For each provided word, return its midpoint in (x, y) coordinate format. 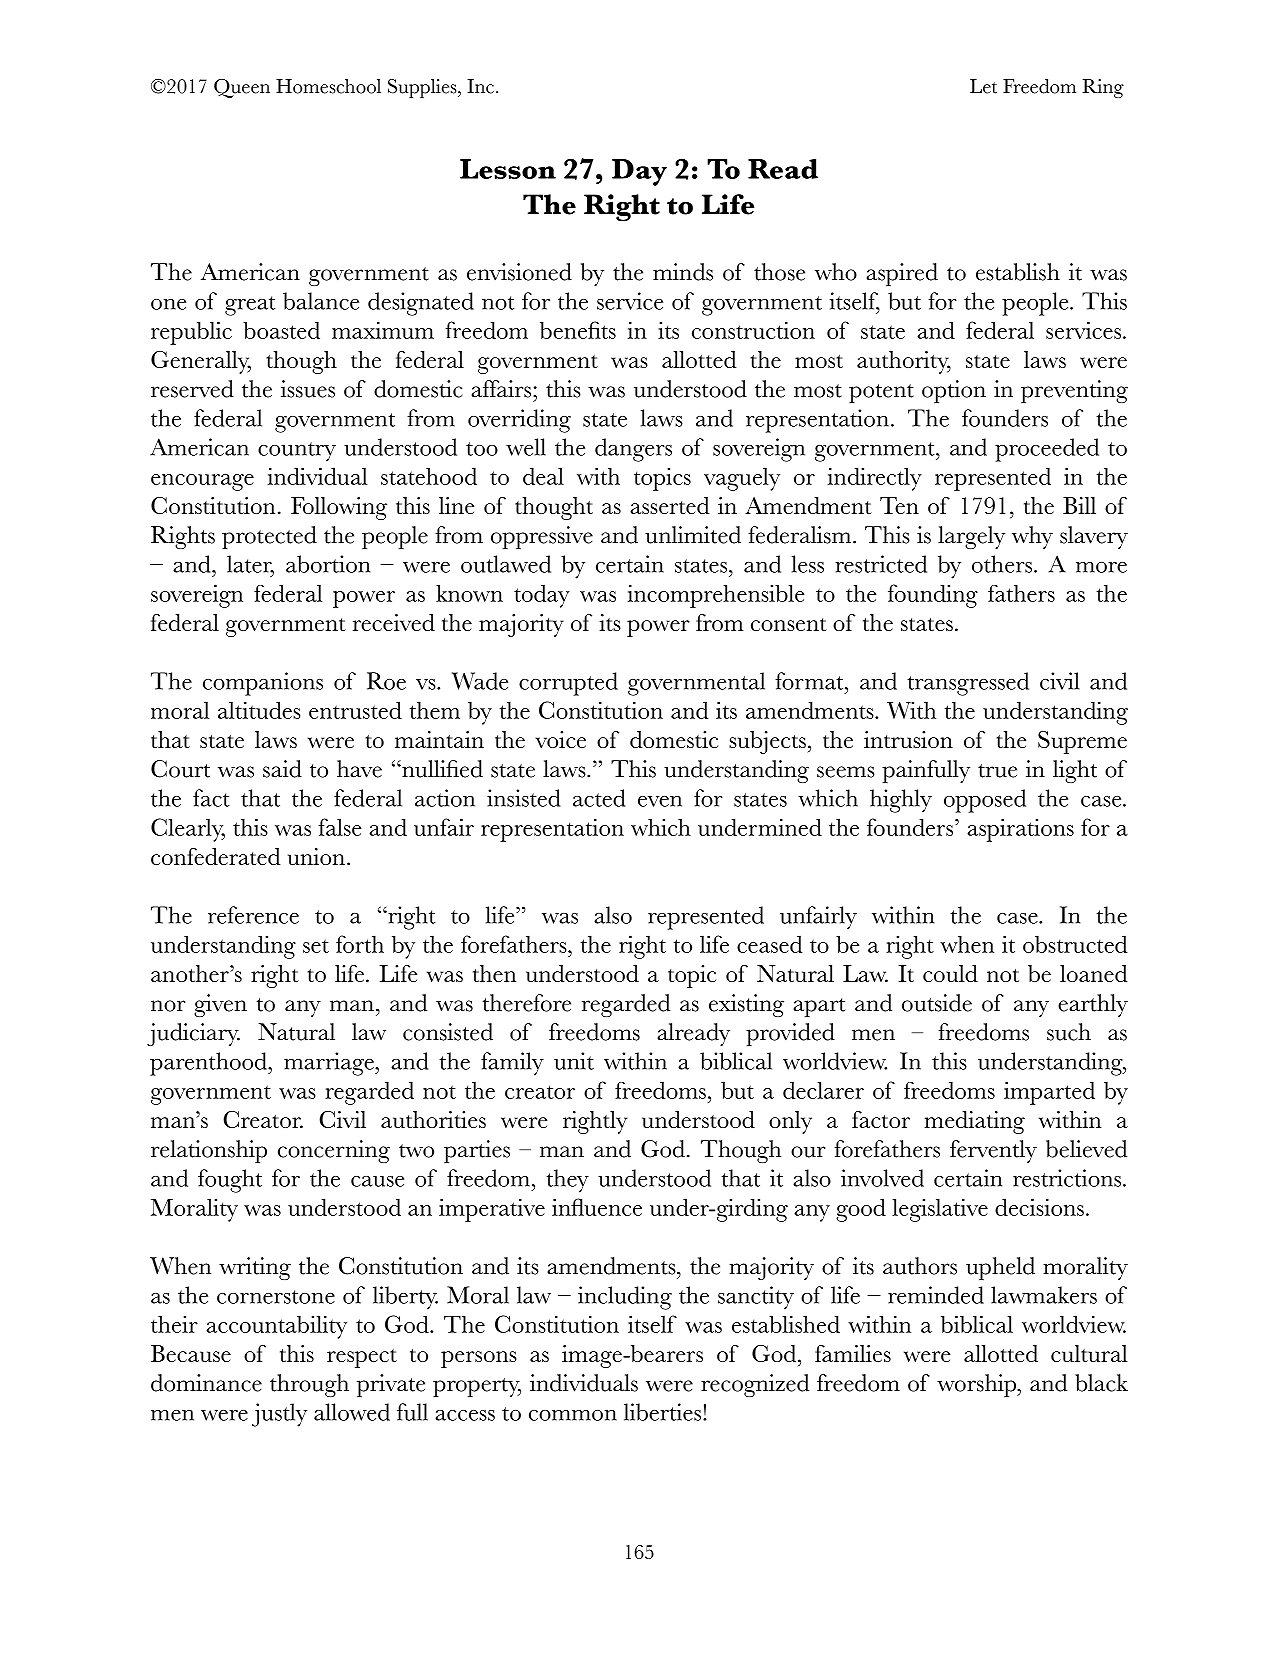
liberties (662, 1412)
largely (971, 537)
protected (269, 537)
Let (983, 86)
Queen (242, 88)
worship (977, 1385)
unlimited (693, 535)
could (950, 973)
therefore (527, 1003)
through (309, 1385)
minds (683, 272)
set (316, 946)
